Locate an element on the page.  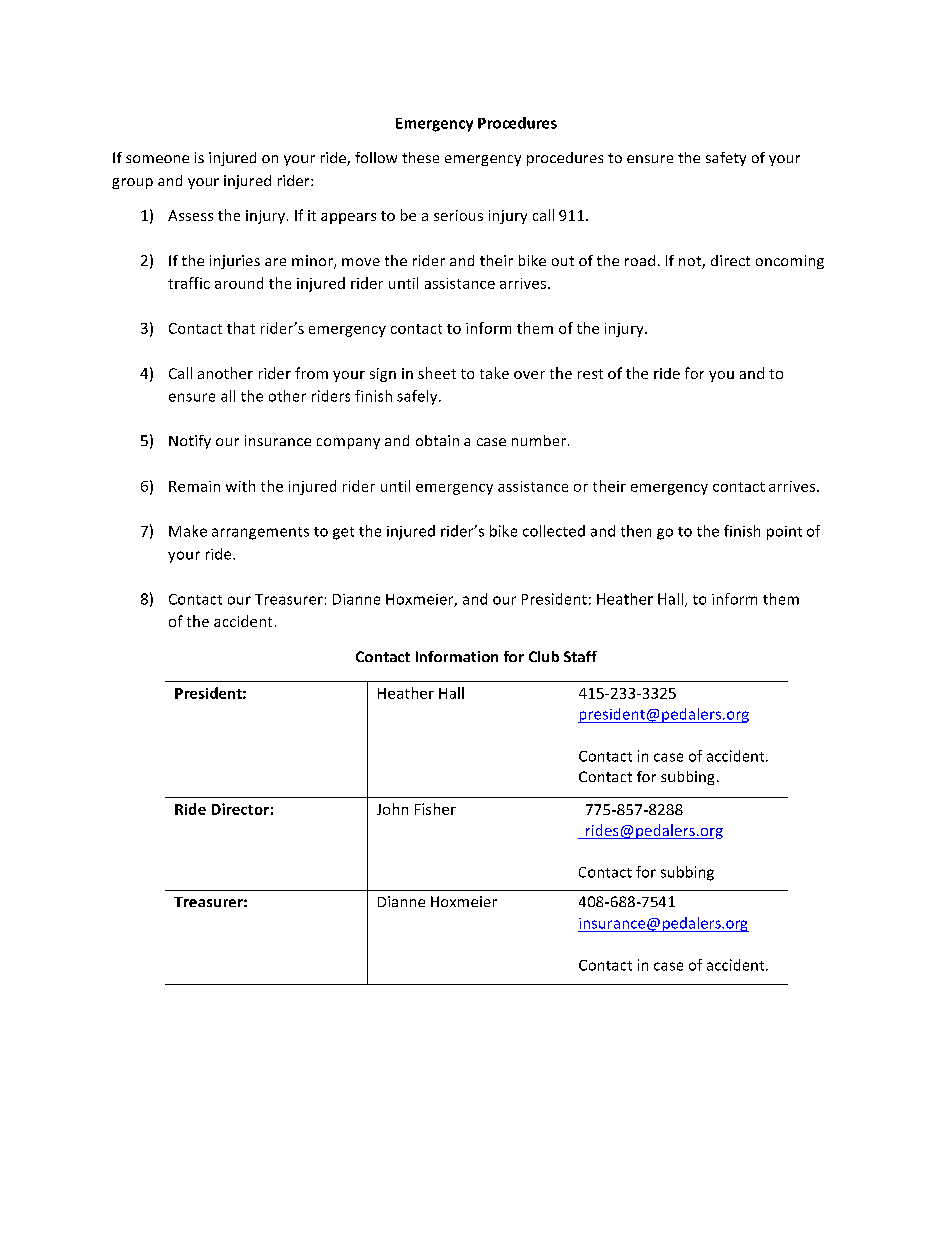
Remain is located at coordinates (194, 486).
